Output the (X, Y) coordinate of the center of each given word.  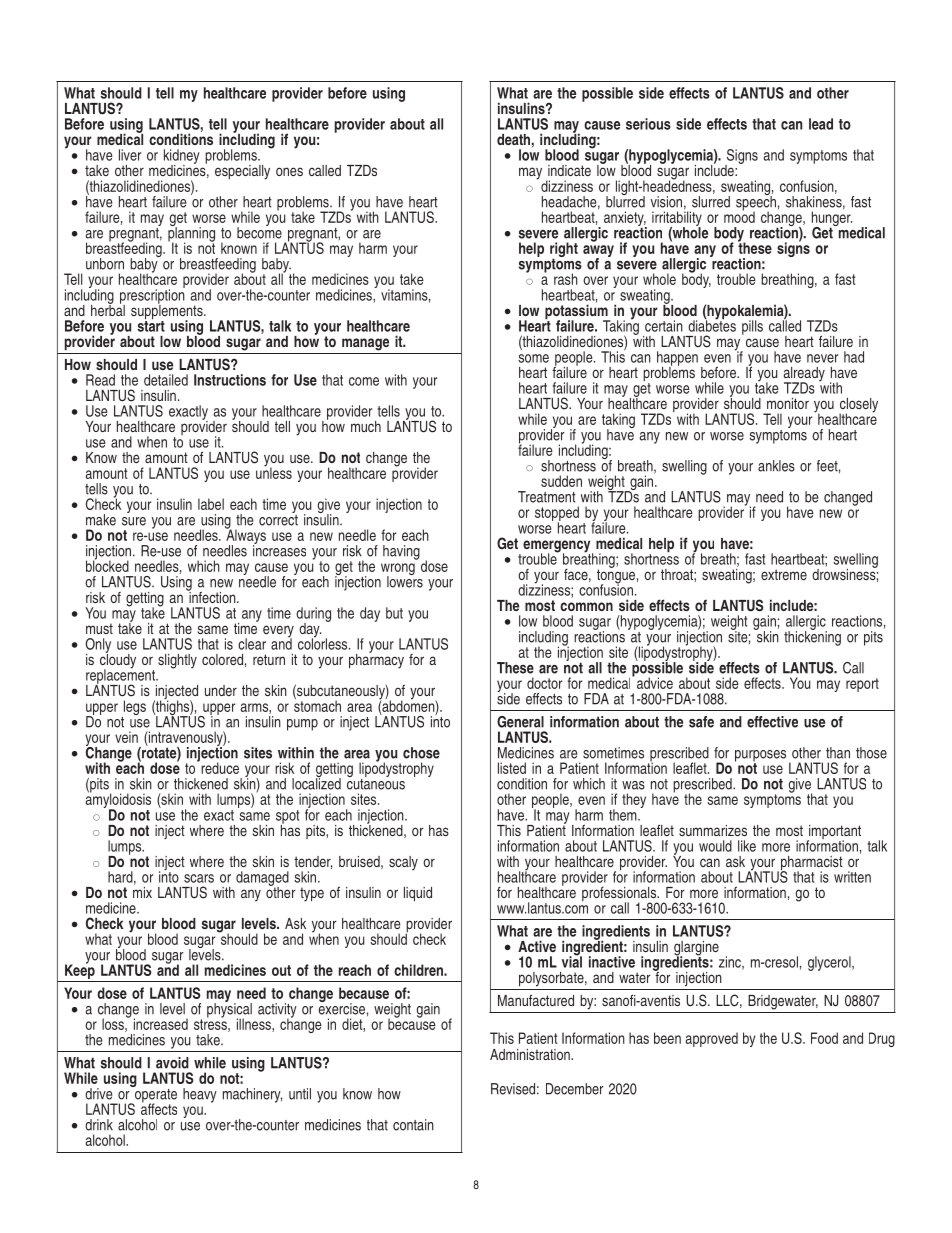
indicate (569, 170)
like (747, 846)
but (394, 613)
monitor (788, 403)
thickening (812, 637)
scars (199, 878)
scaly (403, 863)
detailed (166, 380)
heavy (200, 1095)
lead (821, 124)
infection (212, 596)
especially (242, 172)
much (366, 426)
